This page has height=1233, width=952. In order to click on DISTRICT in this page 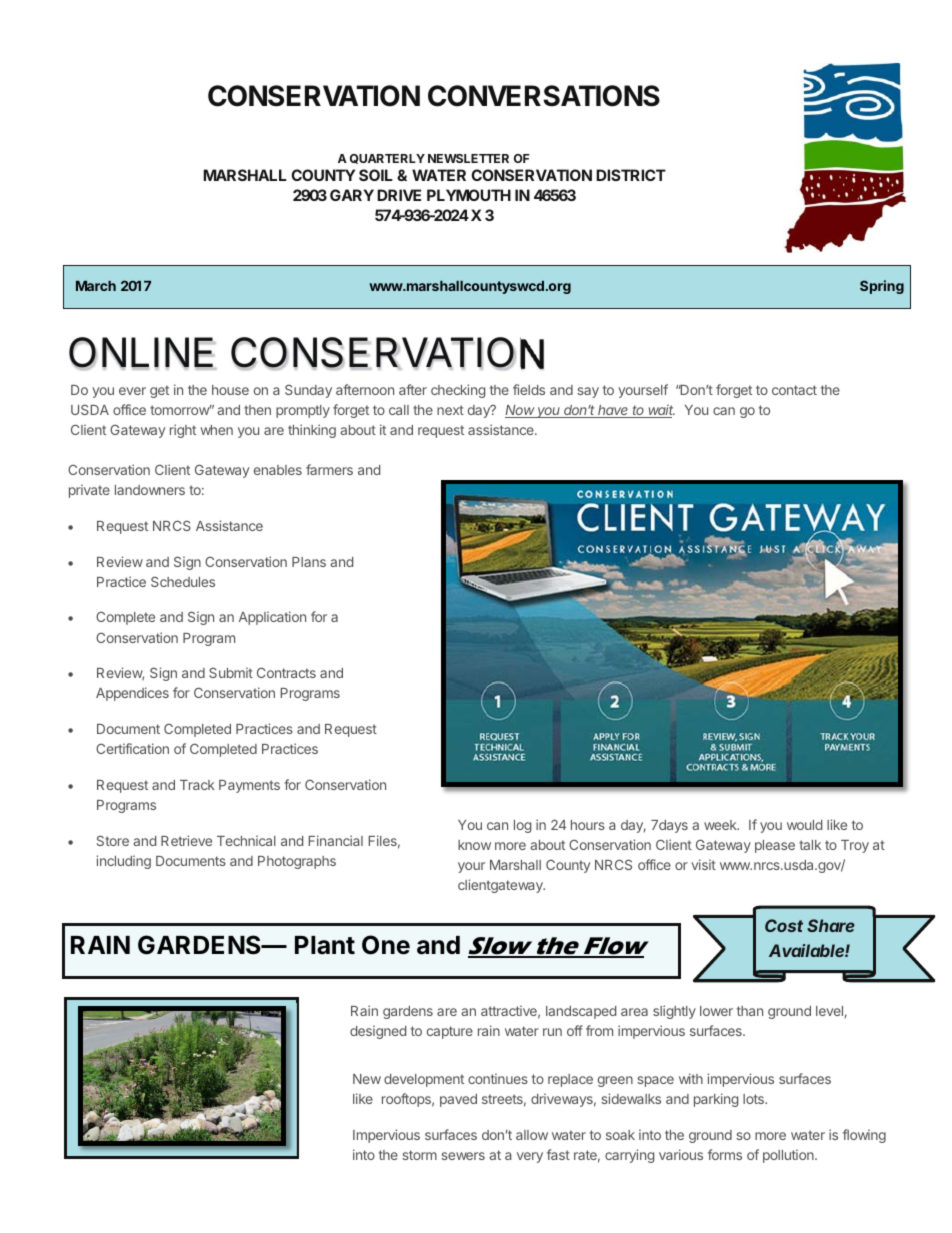, I will do `click(631, 175)`.
